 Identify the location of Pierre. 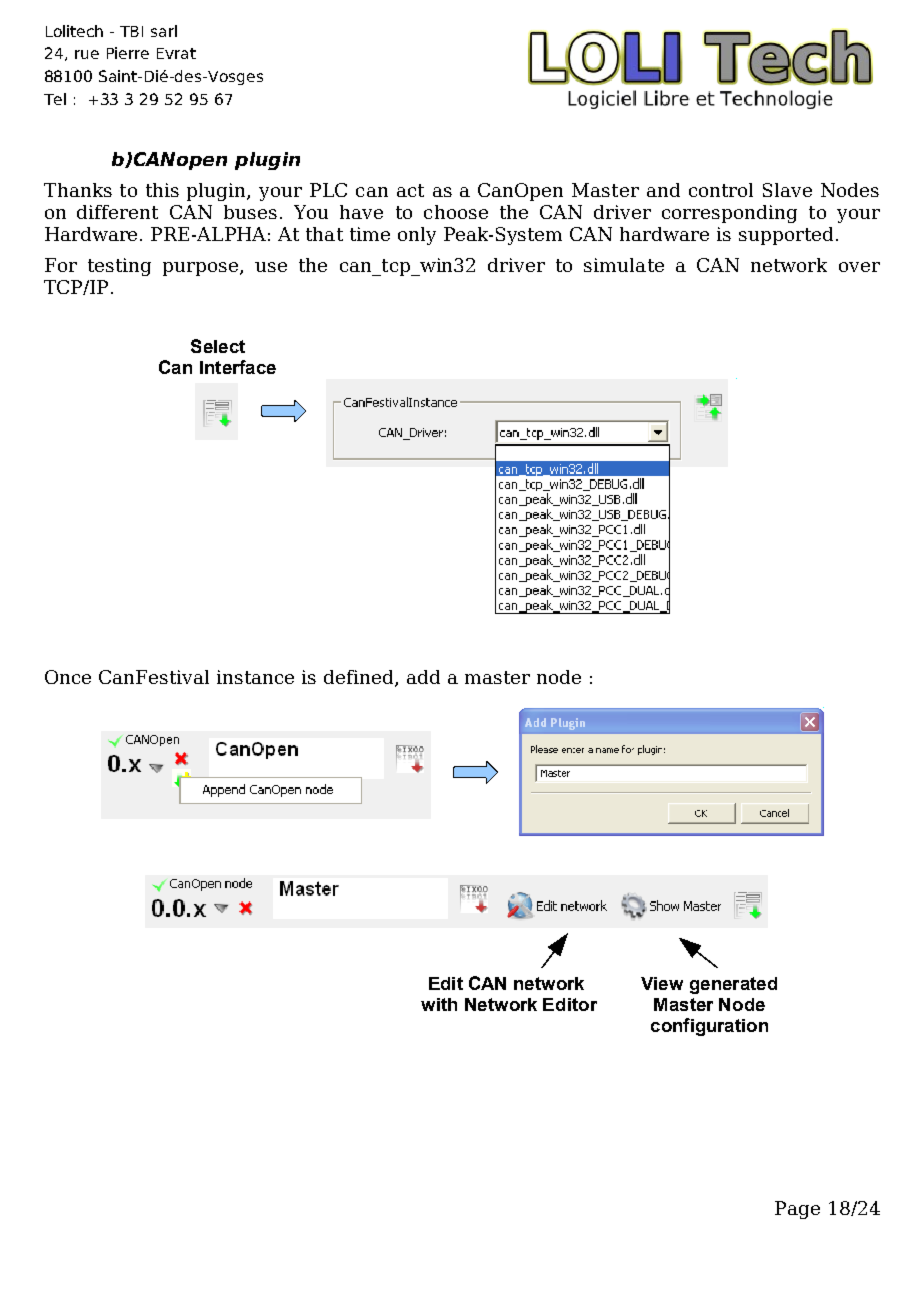
(128, 53).
